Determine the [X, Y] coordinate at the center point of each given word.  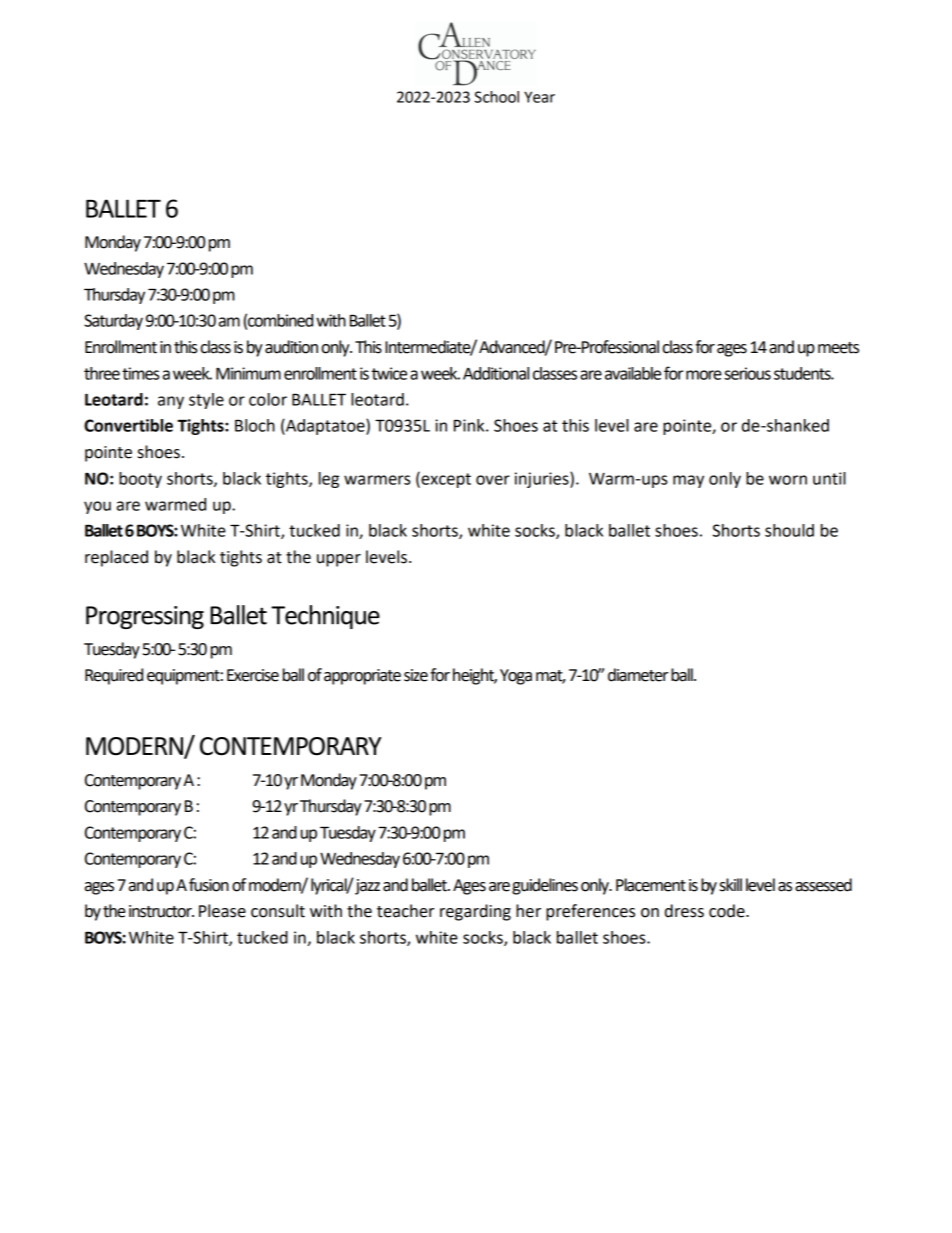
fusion [209, 885]
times [140, 373]
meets [838, 348]
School [496, 97]
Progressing [145, 617]
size [416, 675]
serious [747, 373]
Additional [496, 373]
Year [539, 97]
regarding [475, 912]
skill [731, 885]
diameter [638, 675]
